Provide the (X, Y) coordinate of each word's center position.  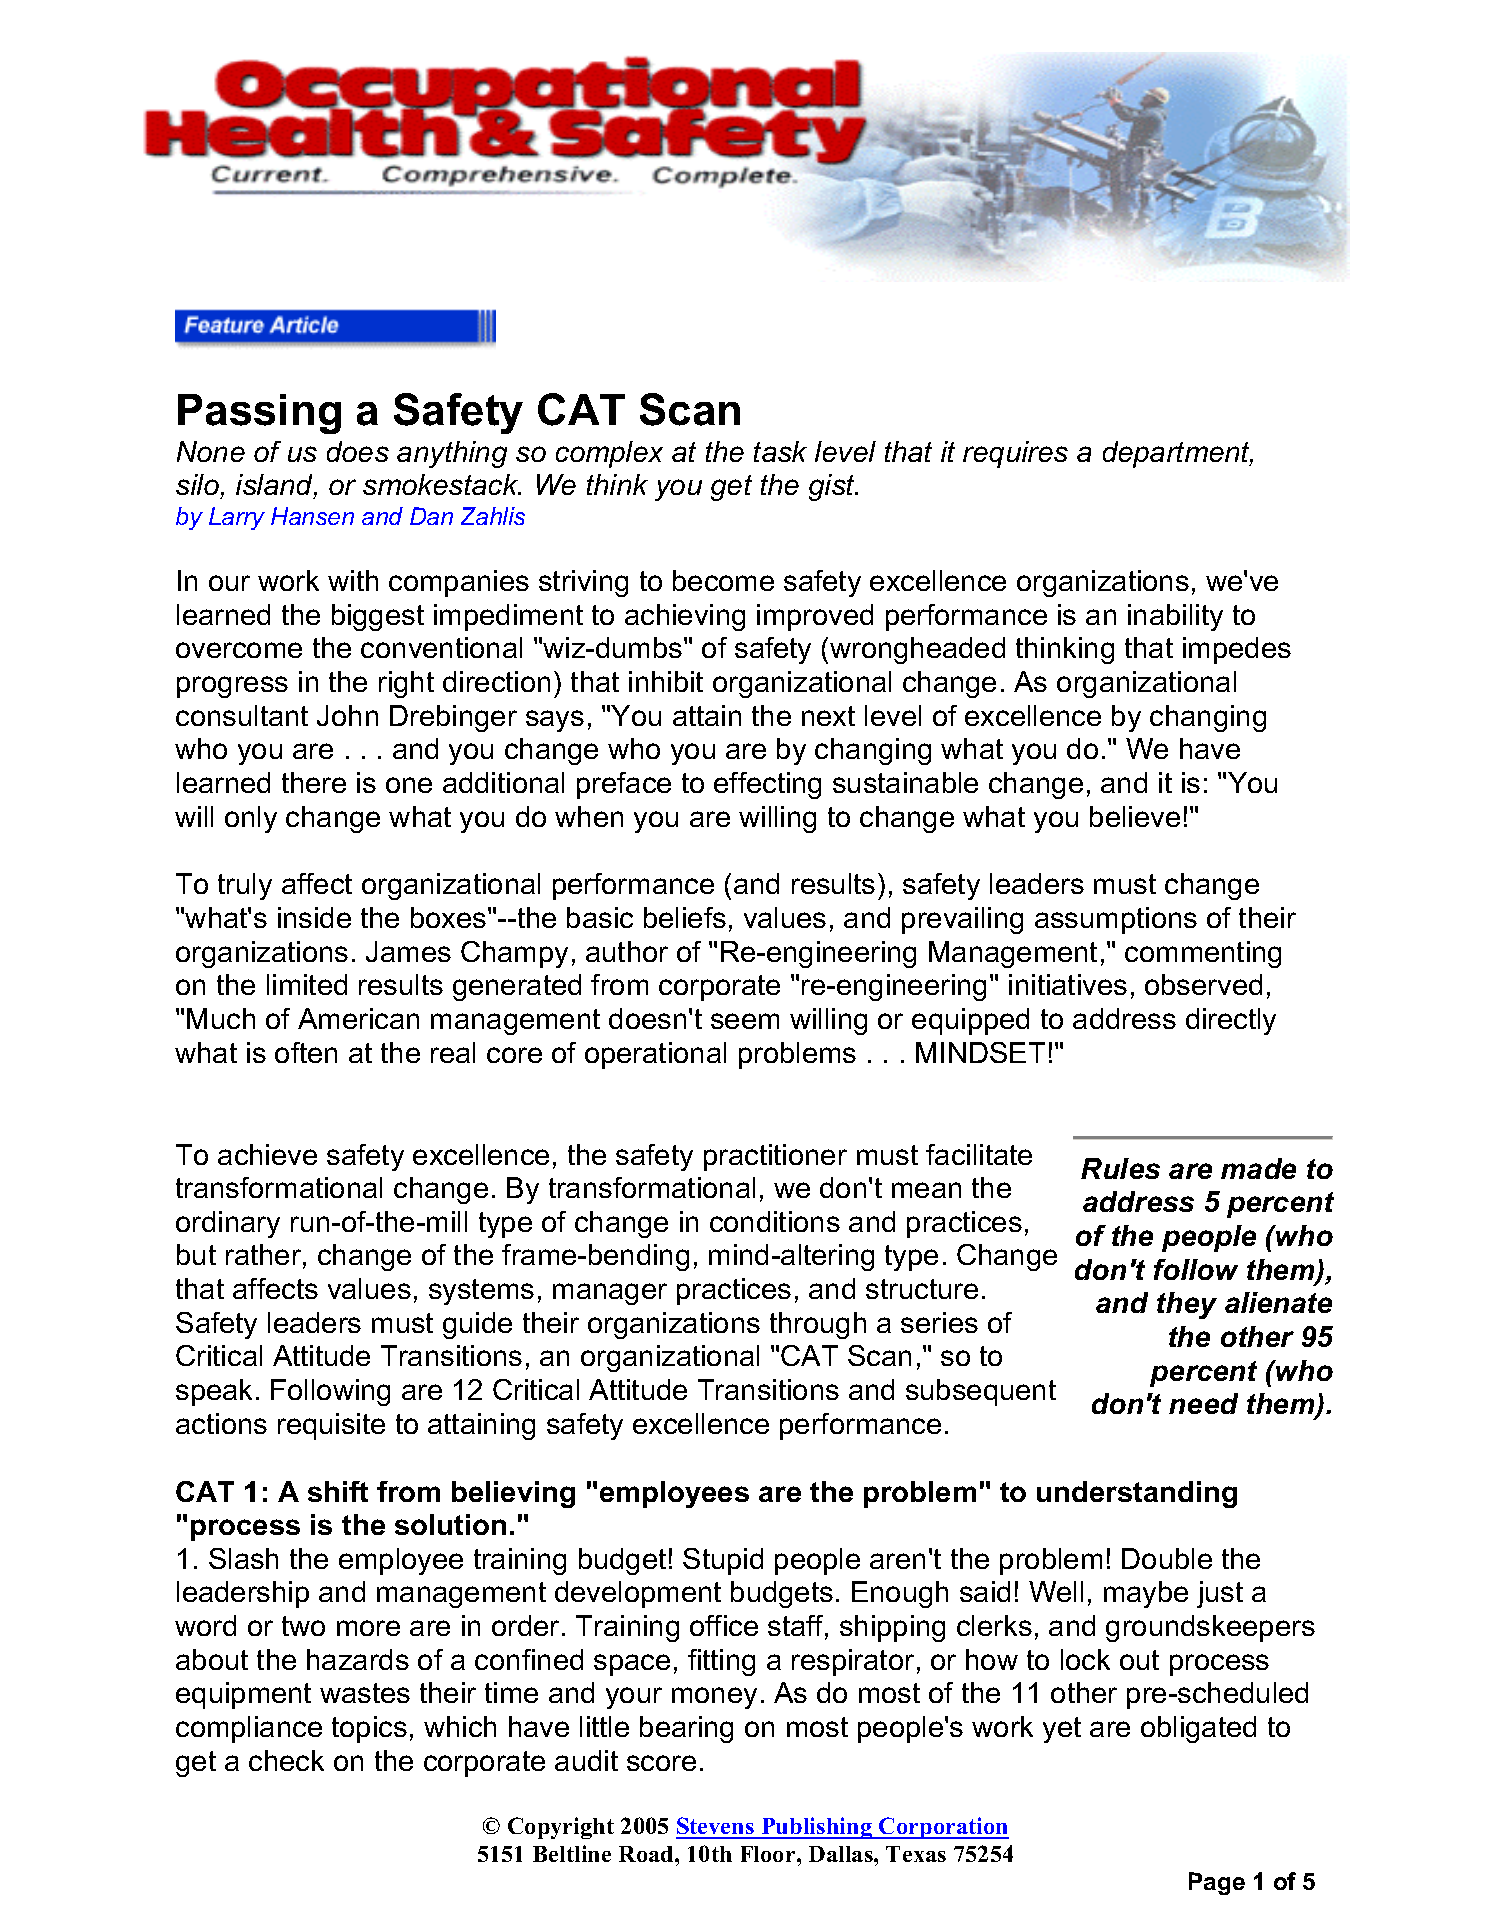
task (780, 451)
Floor (769, 1854)
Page (1217, 1883)
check (286, 1760)
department (1178, 454)
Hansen (312, 516)
